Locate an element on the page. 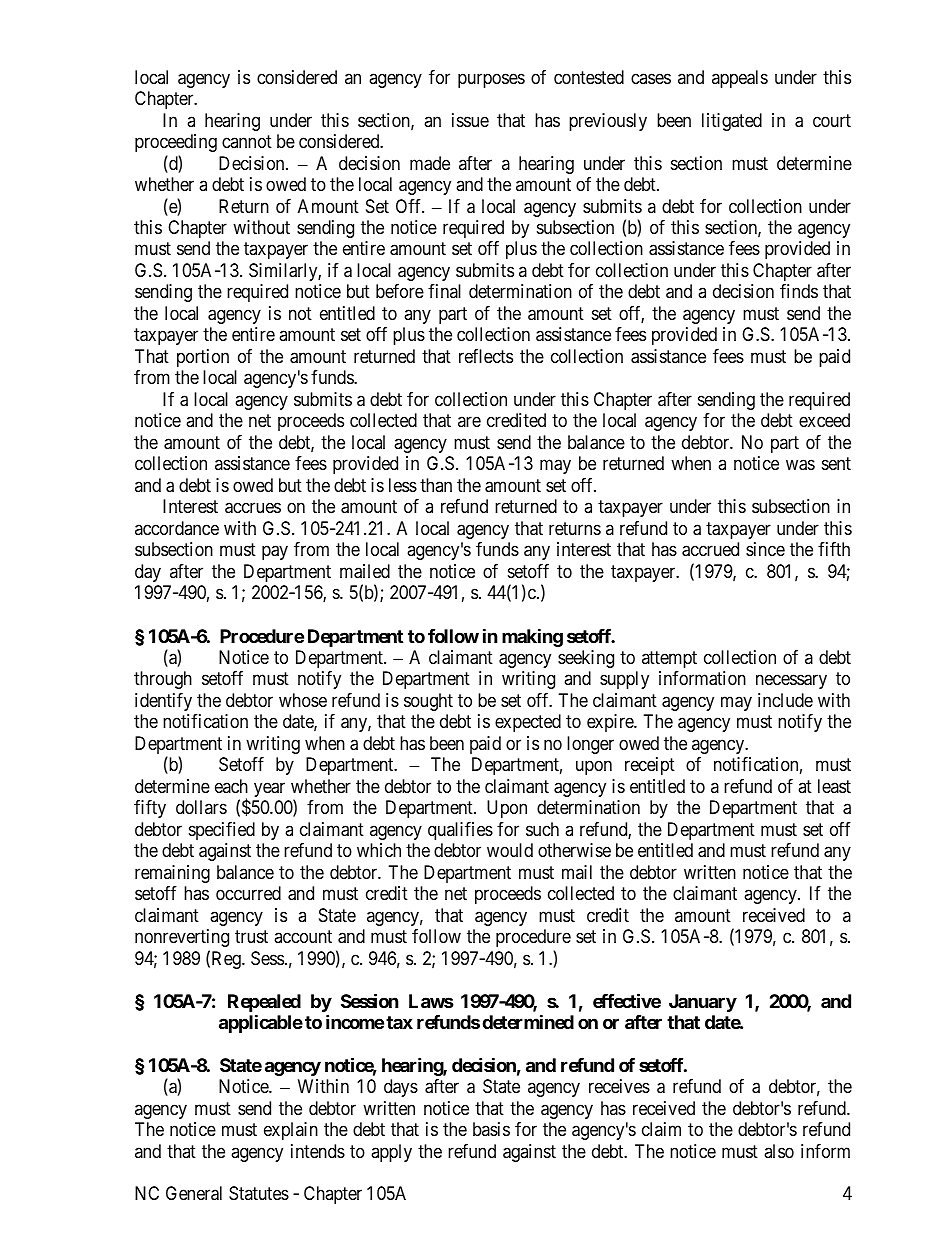 This document has width=952, height=1233. January is located at coordinates (703, 1003).
